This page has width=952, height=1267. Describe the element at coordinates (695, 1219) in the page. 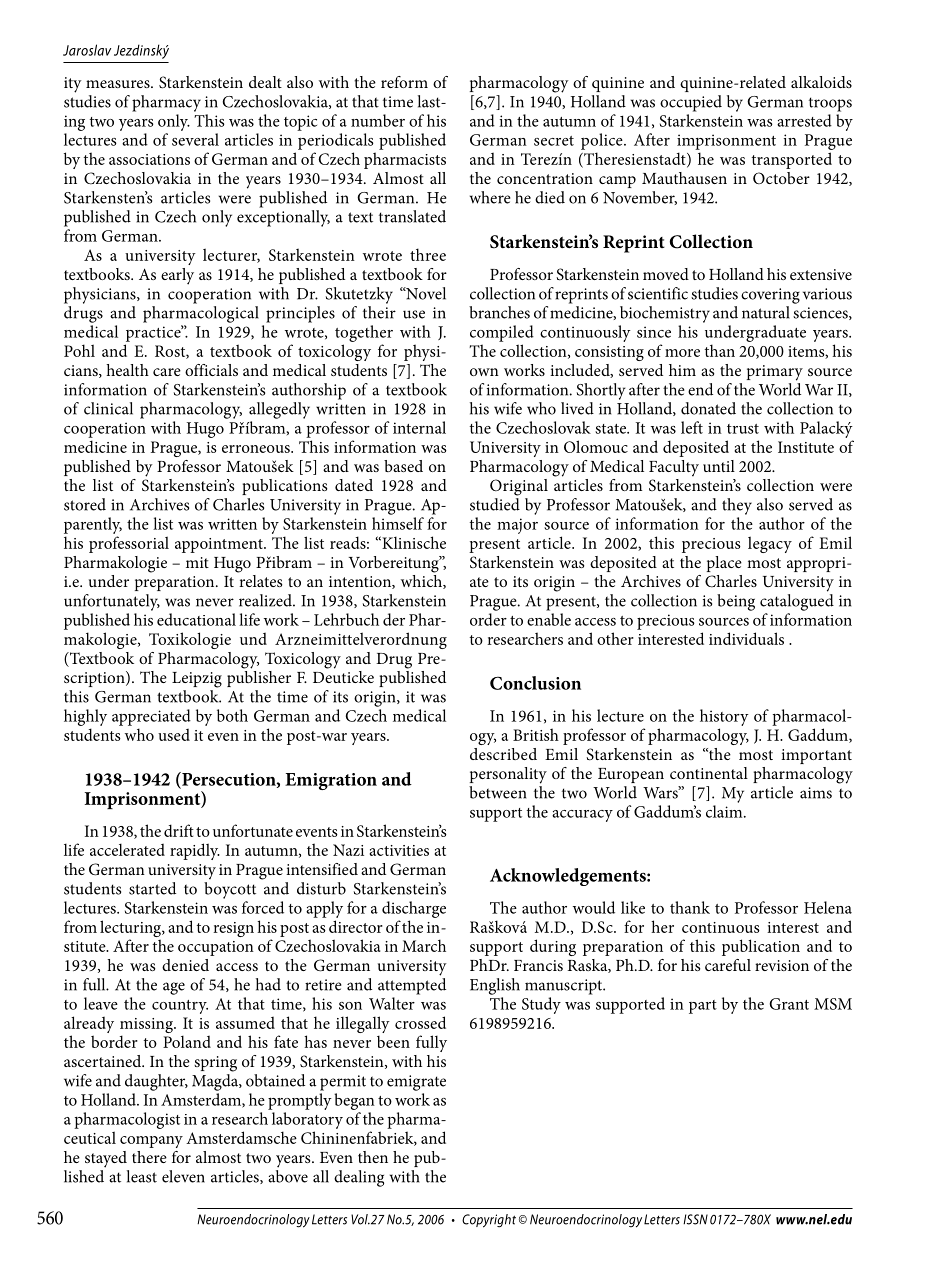

I see `ISSN` at that location.
